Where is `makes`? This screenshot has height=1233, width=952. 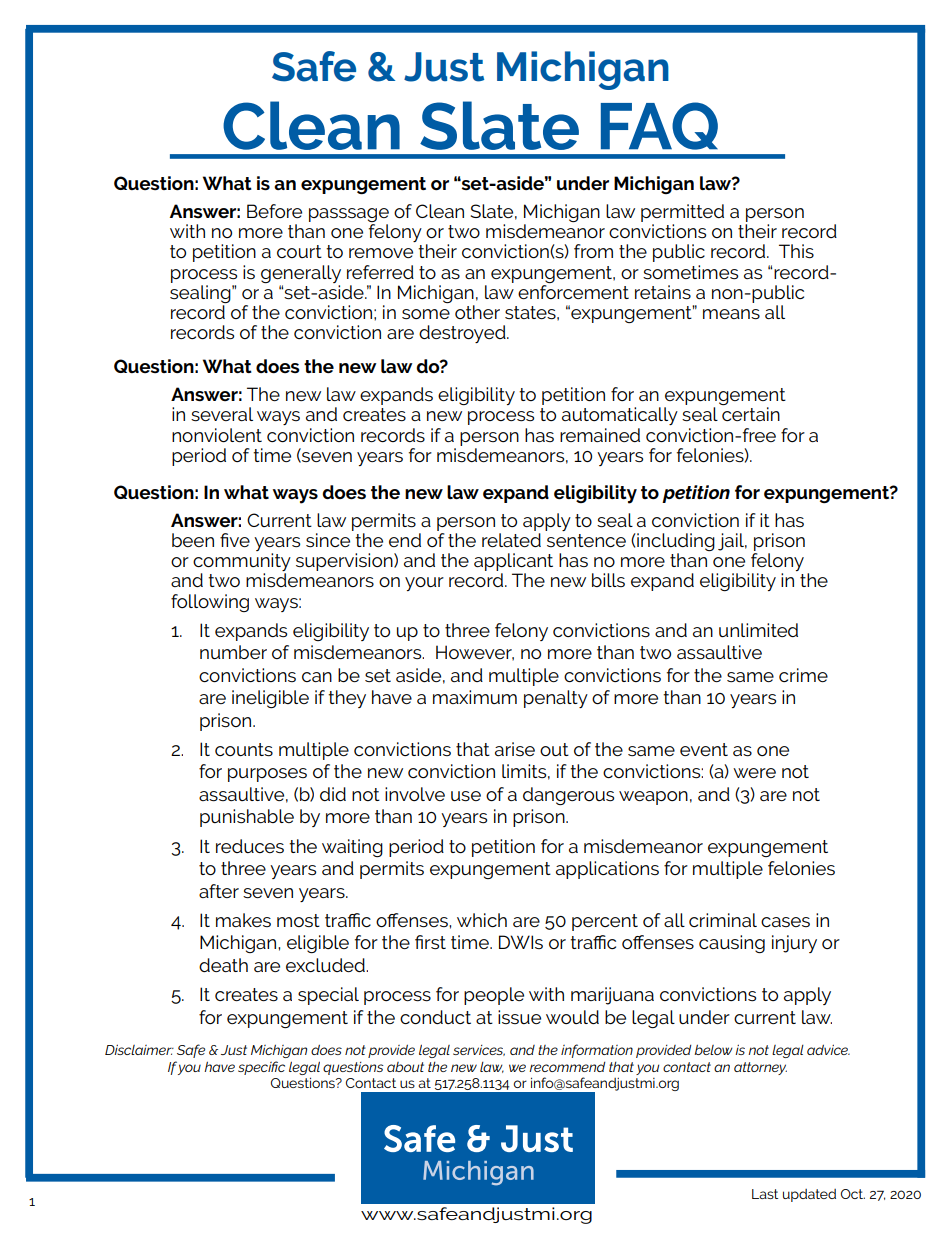 makes is located at coordinates (243, 920).
